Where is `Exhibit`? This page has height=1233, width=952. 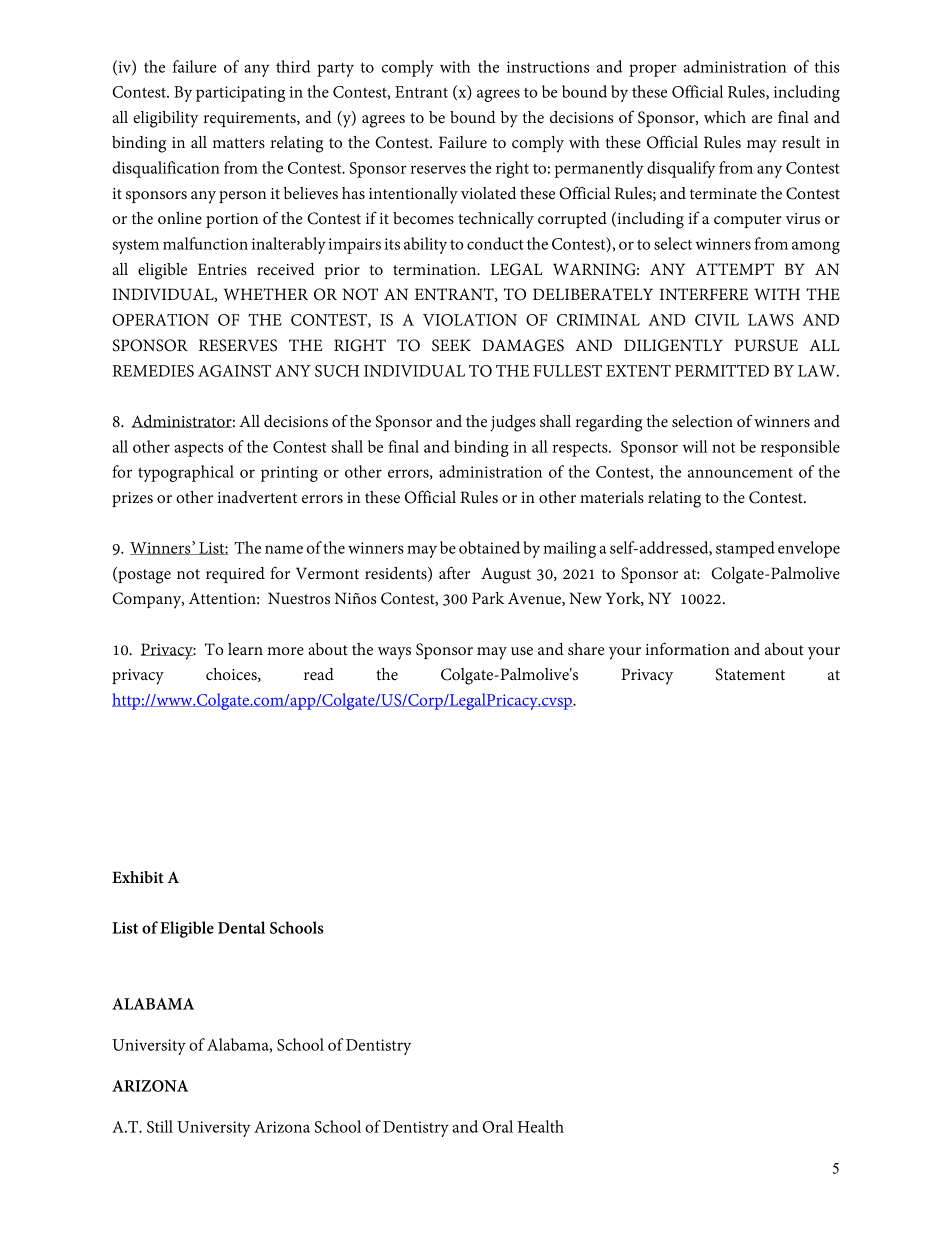
Exhibit is located at coordinates (138, 877).
